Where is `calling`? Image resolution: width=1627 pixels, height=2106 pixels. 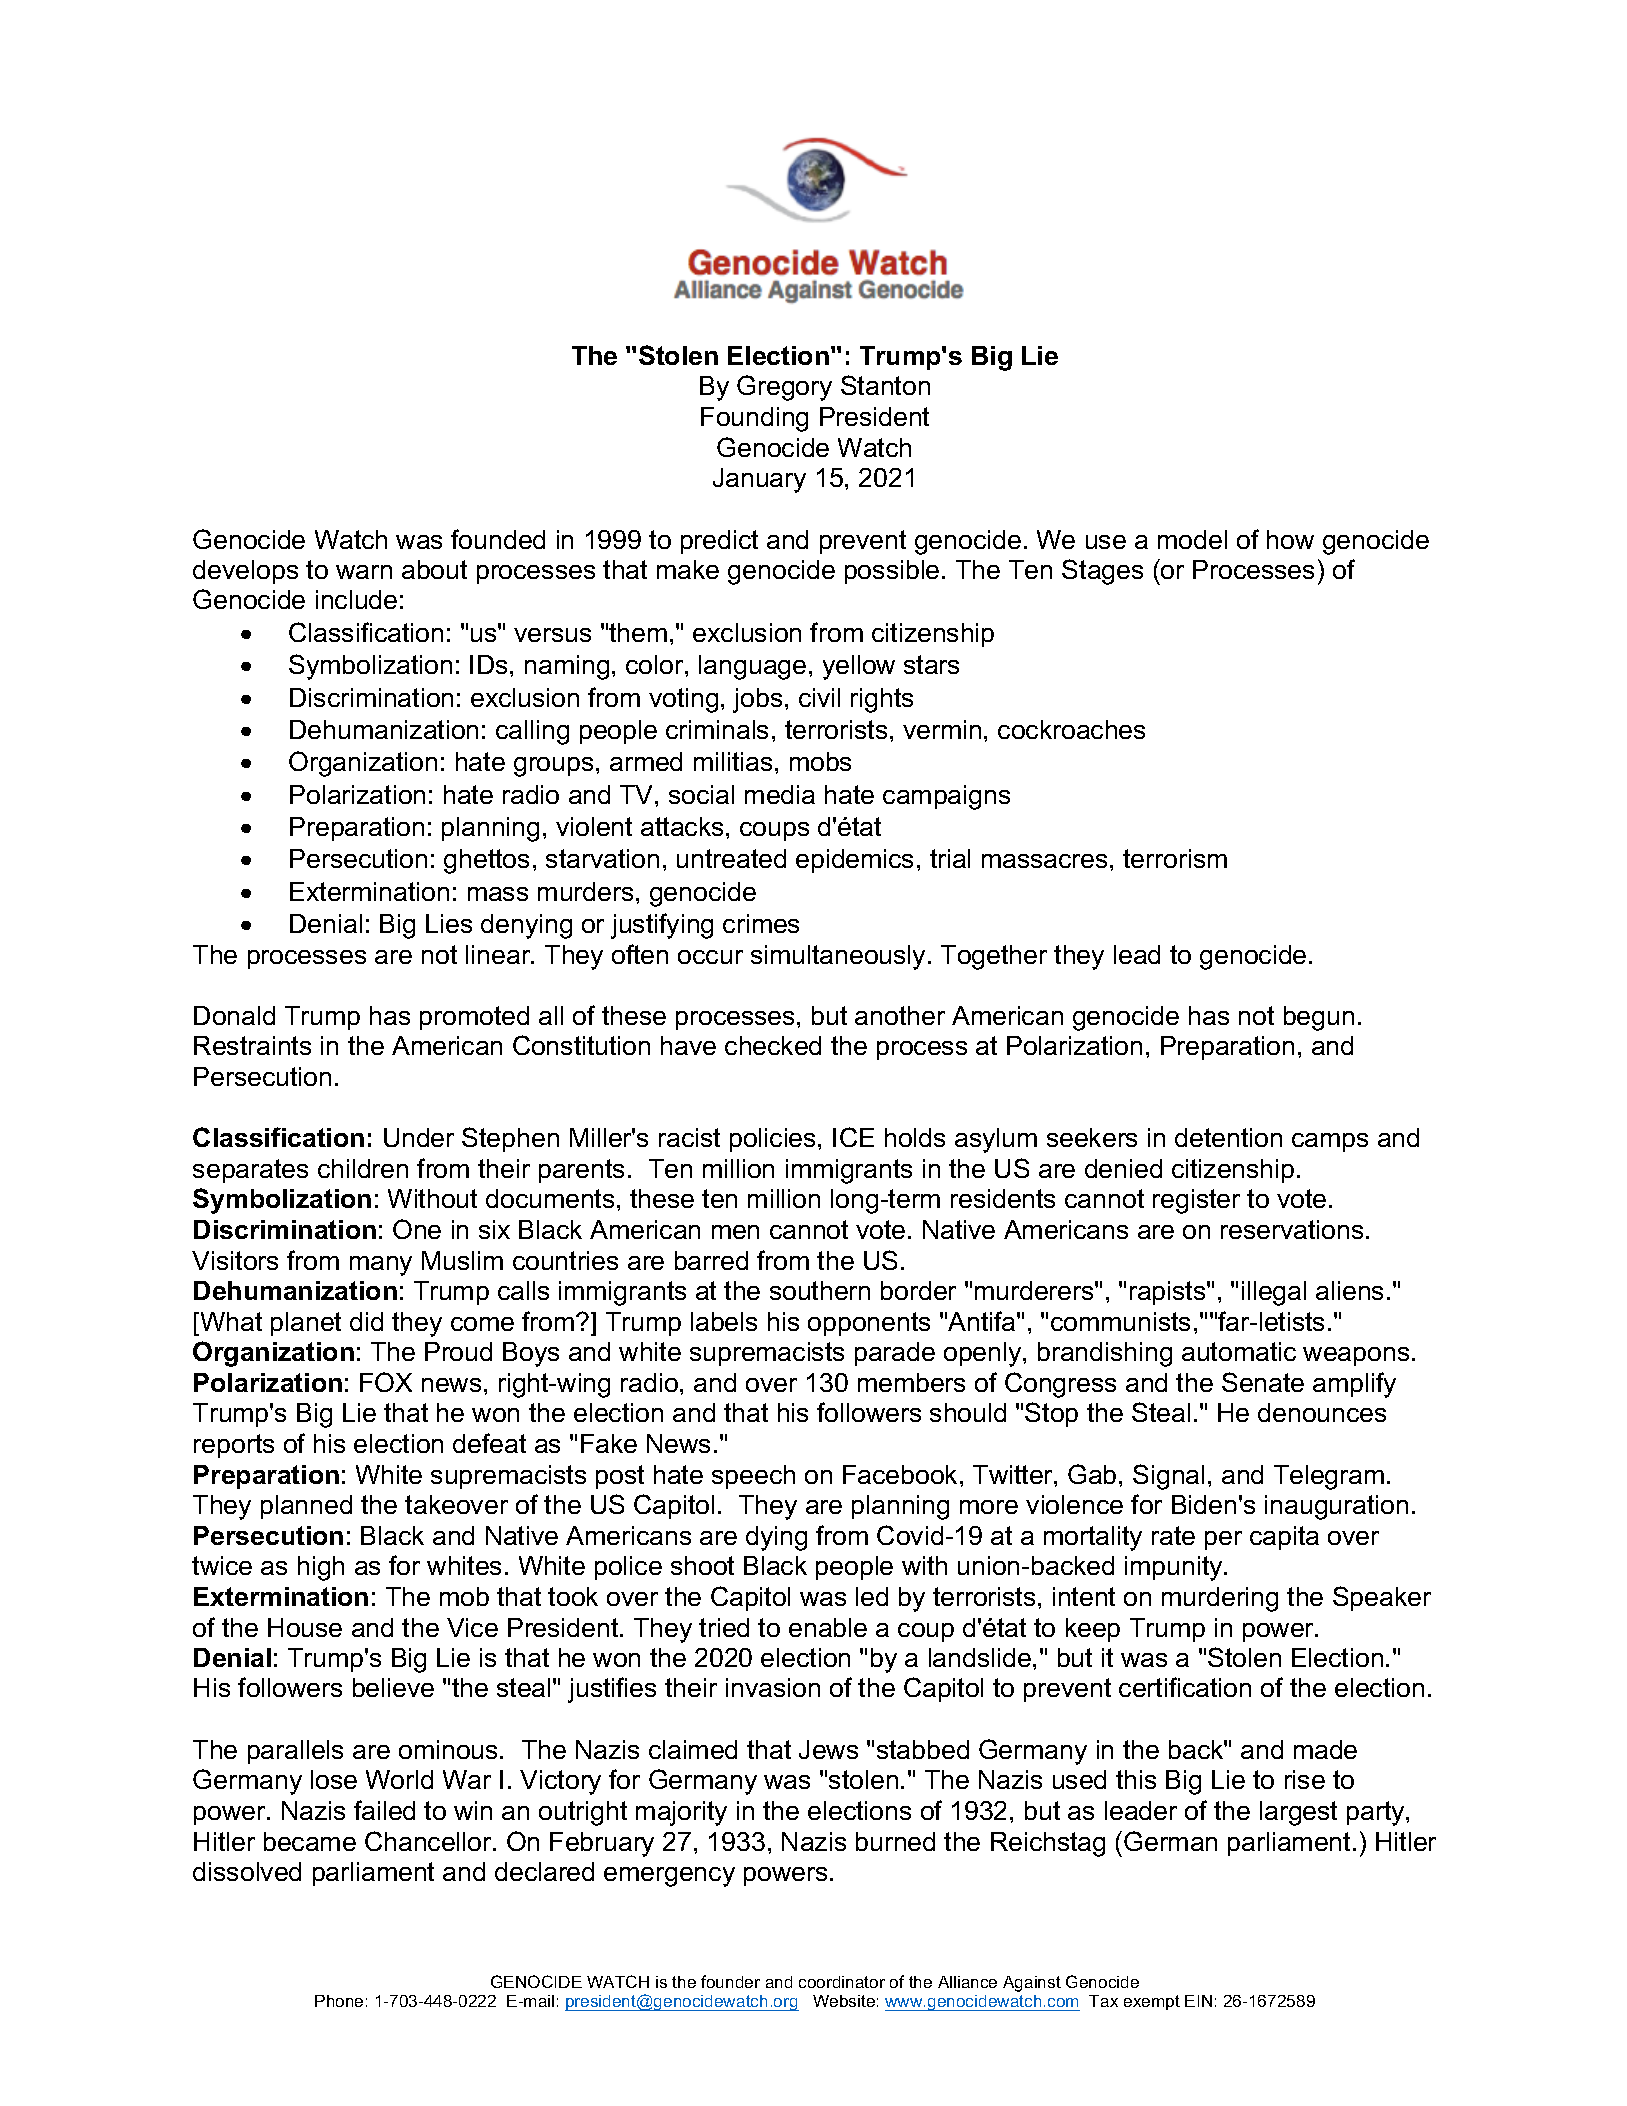 calling is located at coordinates (532, 732).
